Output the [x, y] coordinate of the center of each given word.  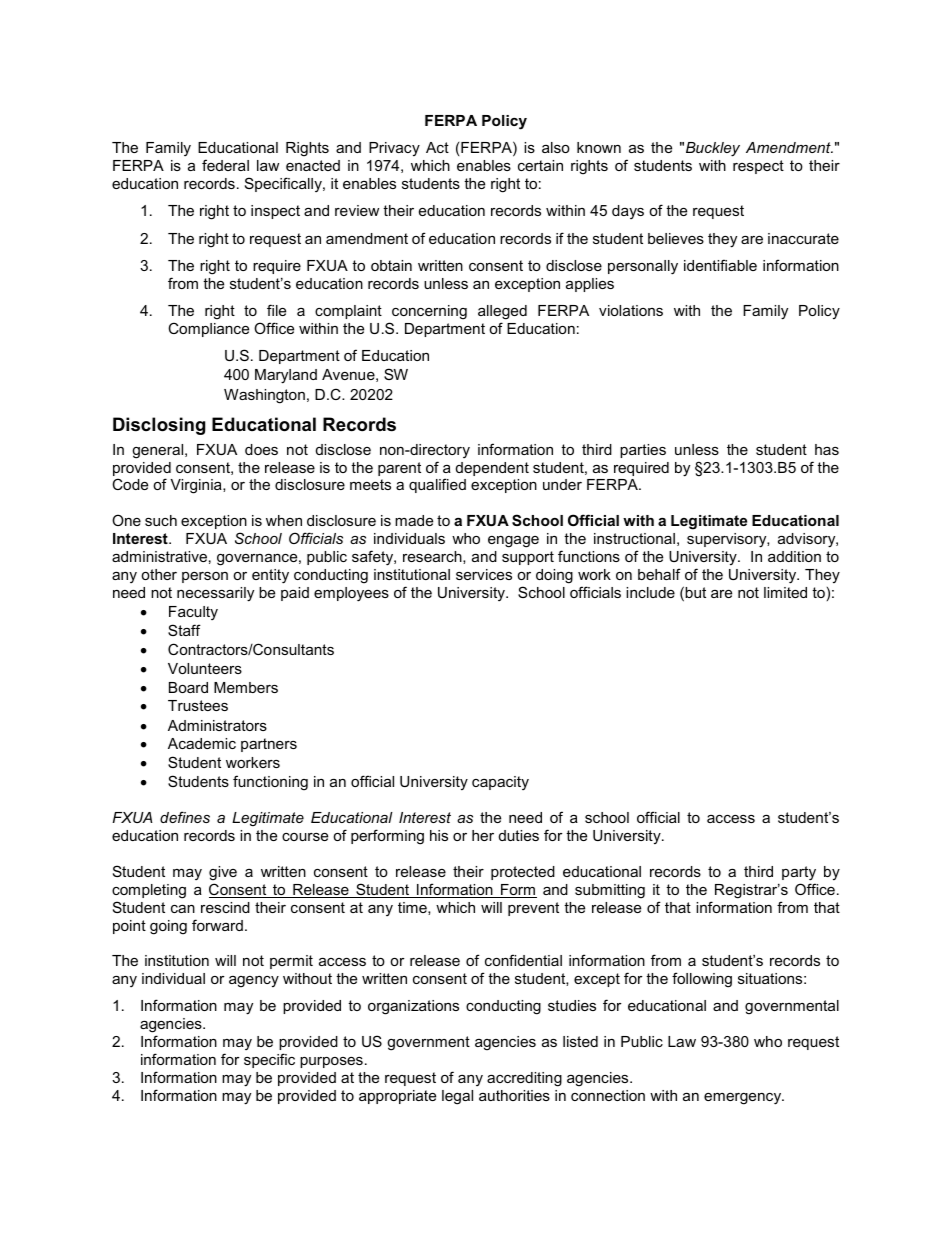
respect [758, 167]
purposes [331, 1062]
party [799, 873]
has [827, 449]
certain [540, 165]
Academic [202, 743]
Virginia [197, 486]
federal [225, 165]
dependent [492, 469]
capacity [500, 783]
